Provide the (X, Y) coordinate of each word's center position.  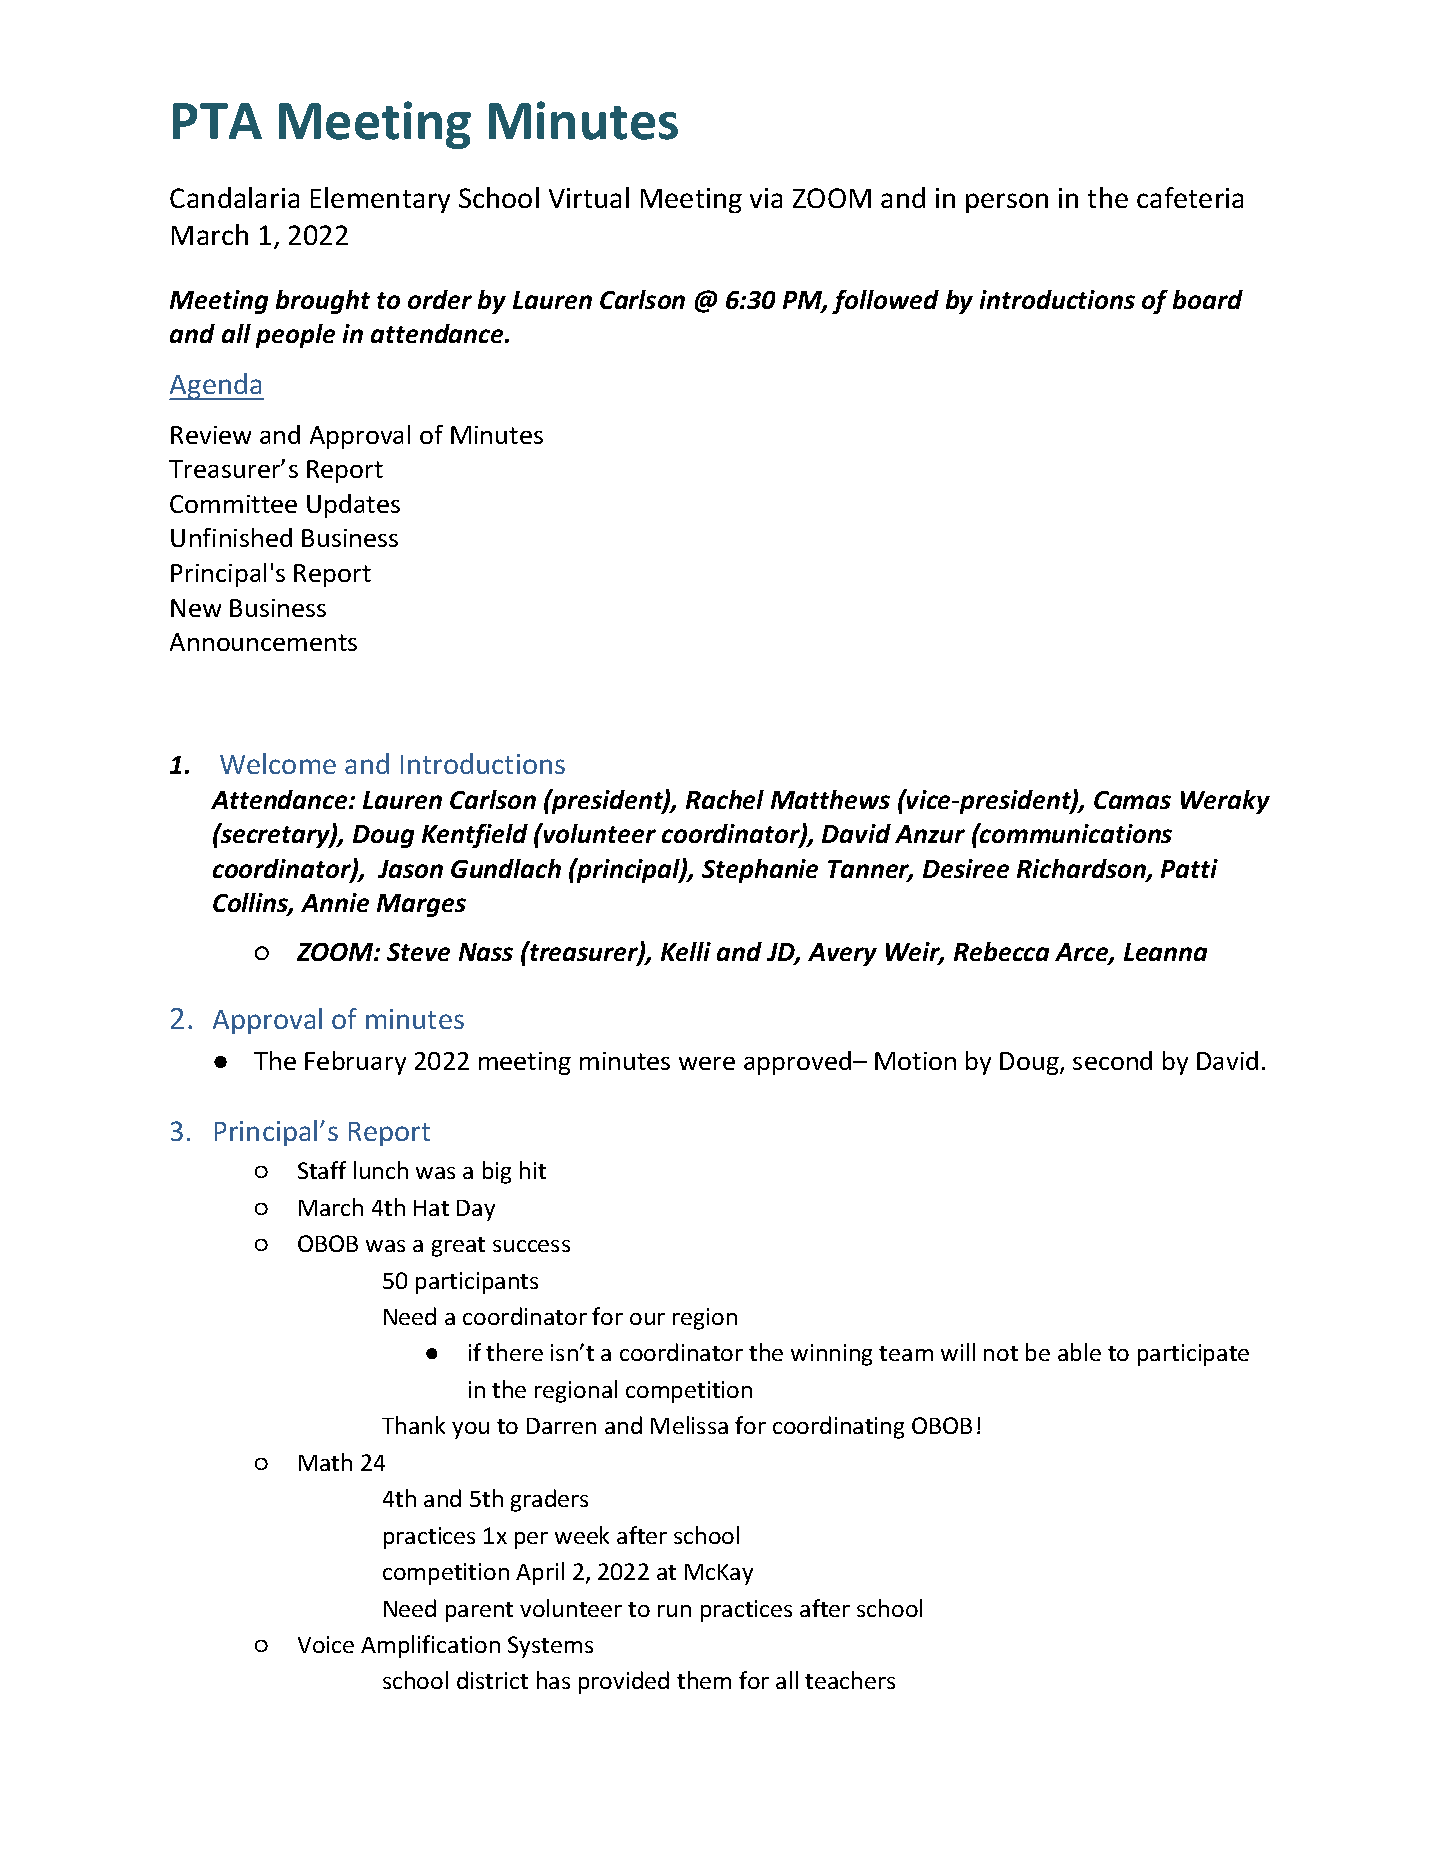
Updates (353, 506)
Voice (326, 1644)
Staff (322, 1170)
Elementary (380, 200)
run (674, 1611)
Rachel (725, 799)
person (1007, 203)
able (1079, 1352)
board (1208, 299)
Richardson (1082, 870)
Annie (335, 902)
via (766, 198)
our (647, 1319)
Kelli (686, 951)
